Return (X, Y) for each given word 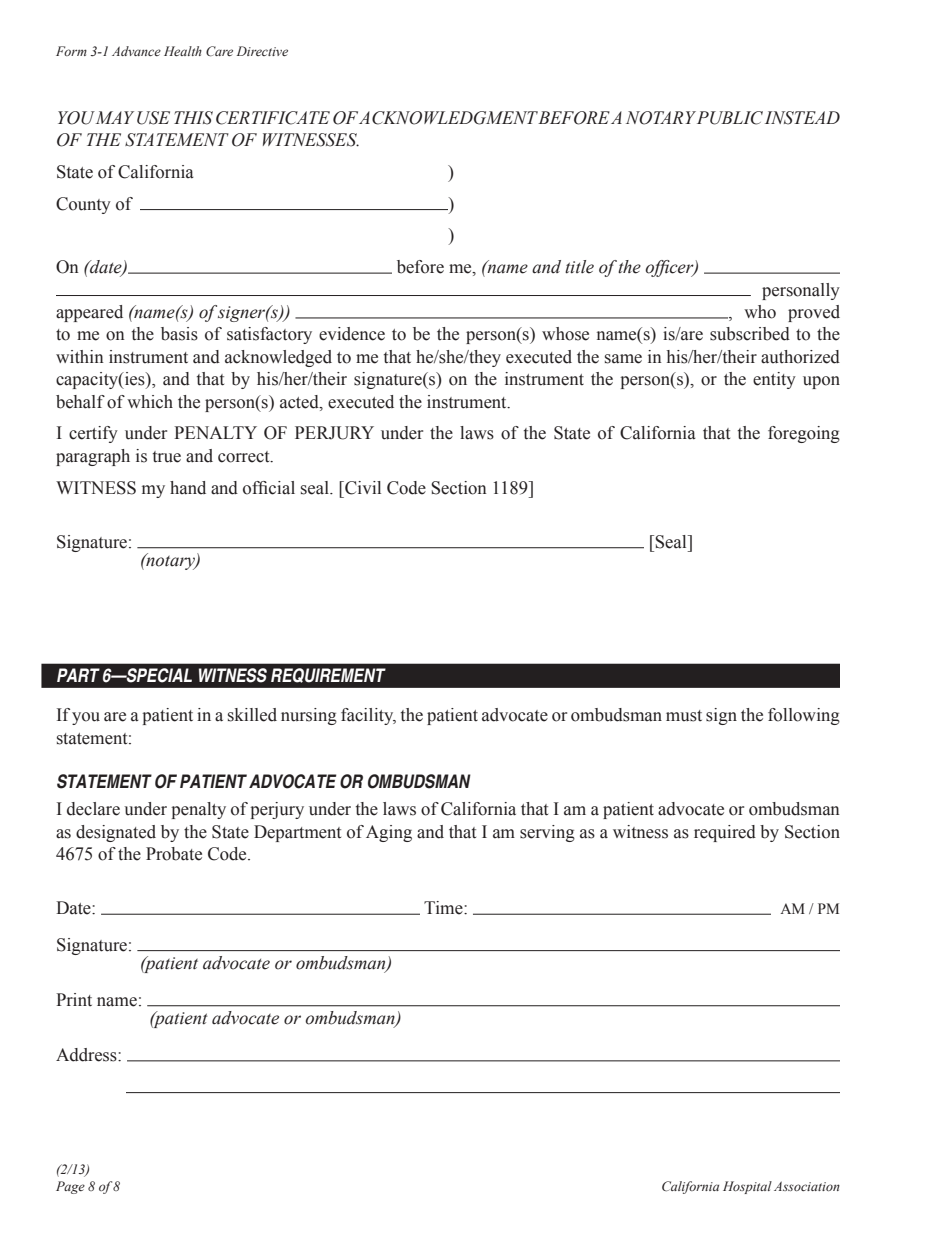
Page (70, 1187)
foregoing (804, 434)
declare (93, 809)
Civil (362, 488)
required (725, 833)
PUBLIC (730, 118)
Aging (389, 833)
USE (153, 118)
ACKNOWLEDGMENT (449, 118)
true (167, 457)
